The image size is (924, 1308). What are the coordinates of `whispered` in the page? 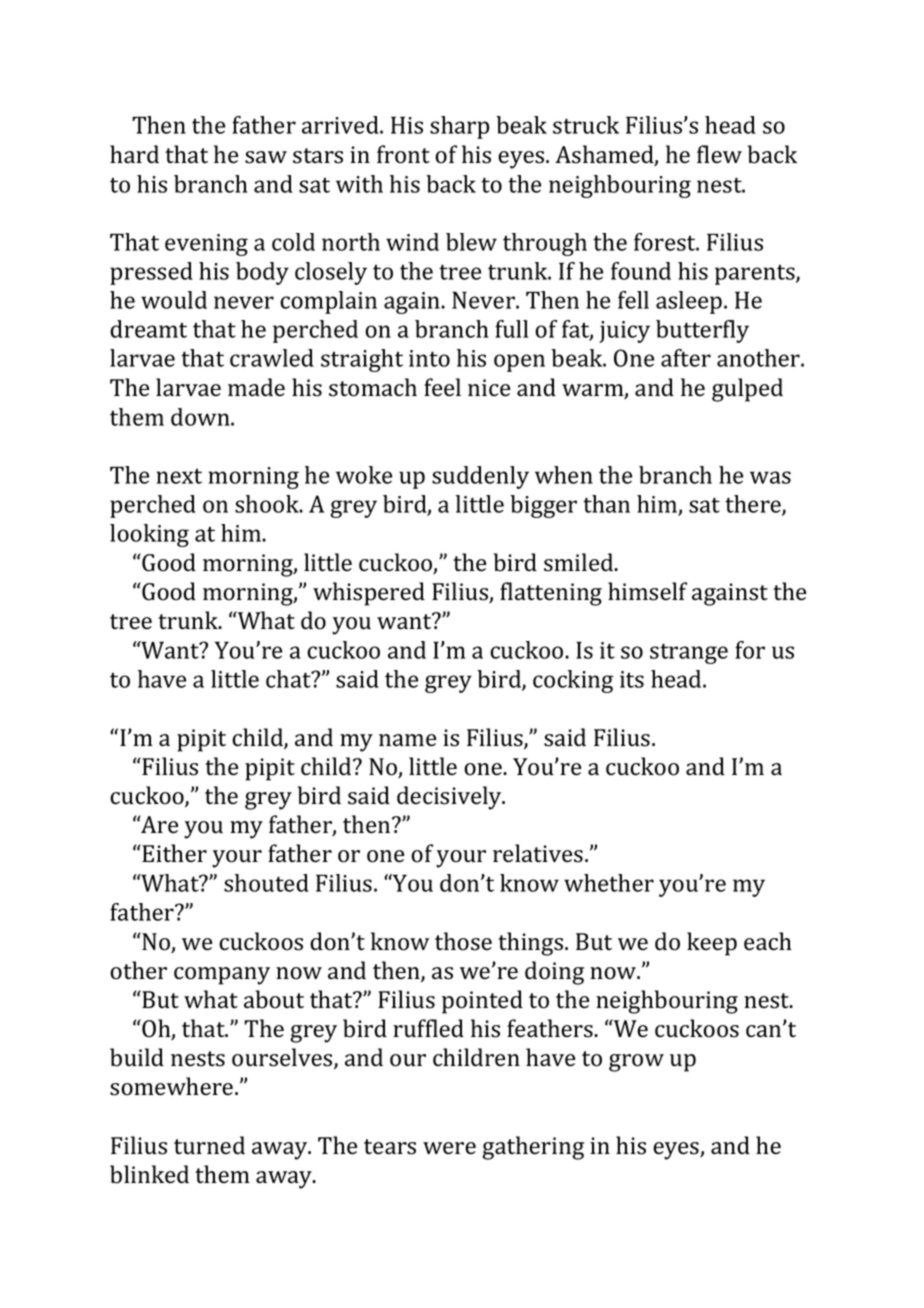 It's located at (369, 594).
